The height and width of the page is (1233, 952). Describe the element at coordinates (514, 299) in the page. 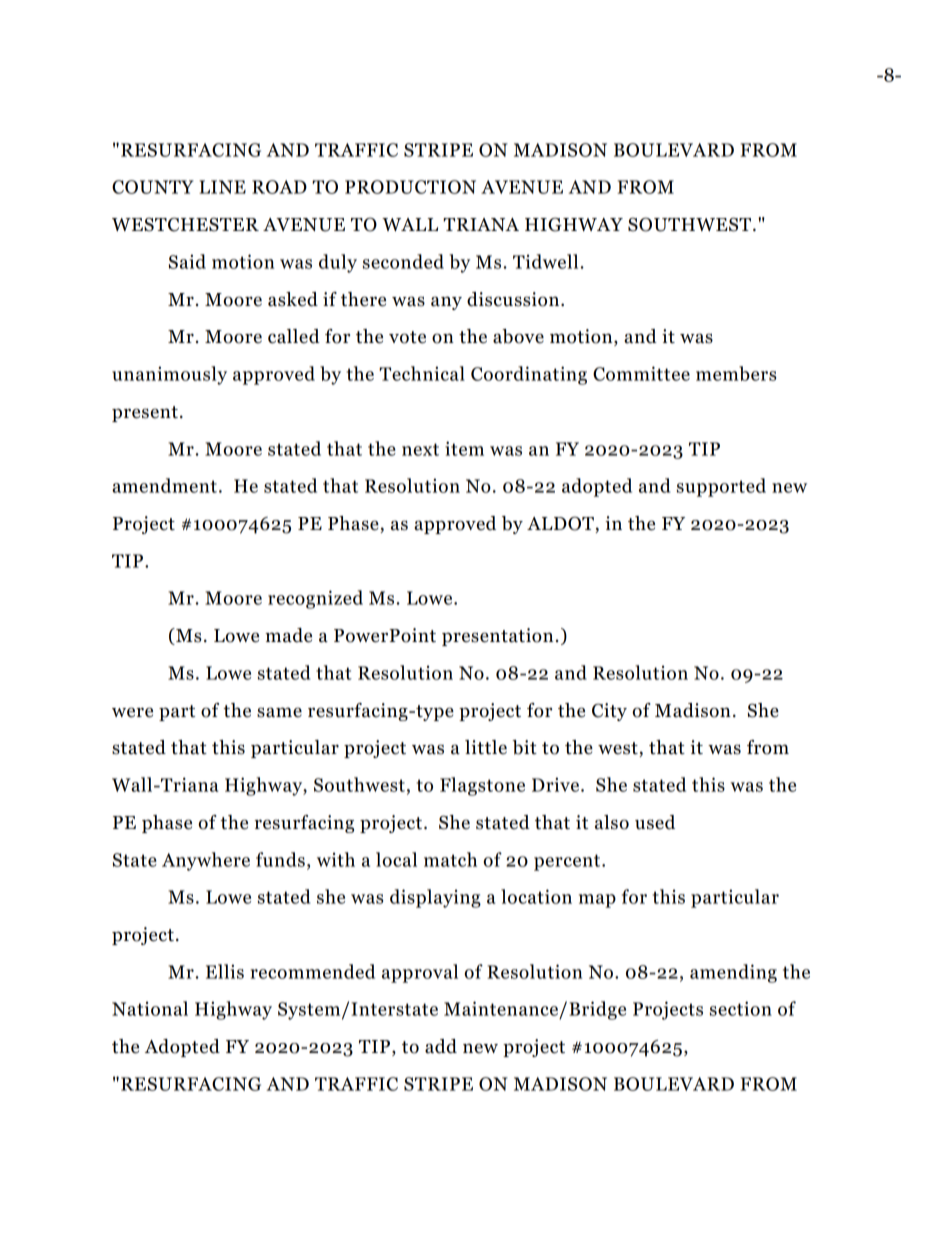

I see `discussion` at that location.
